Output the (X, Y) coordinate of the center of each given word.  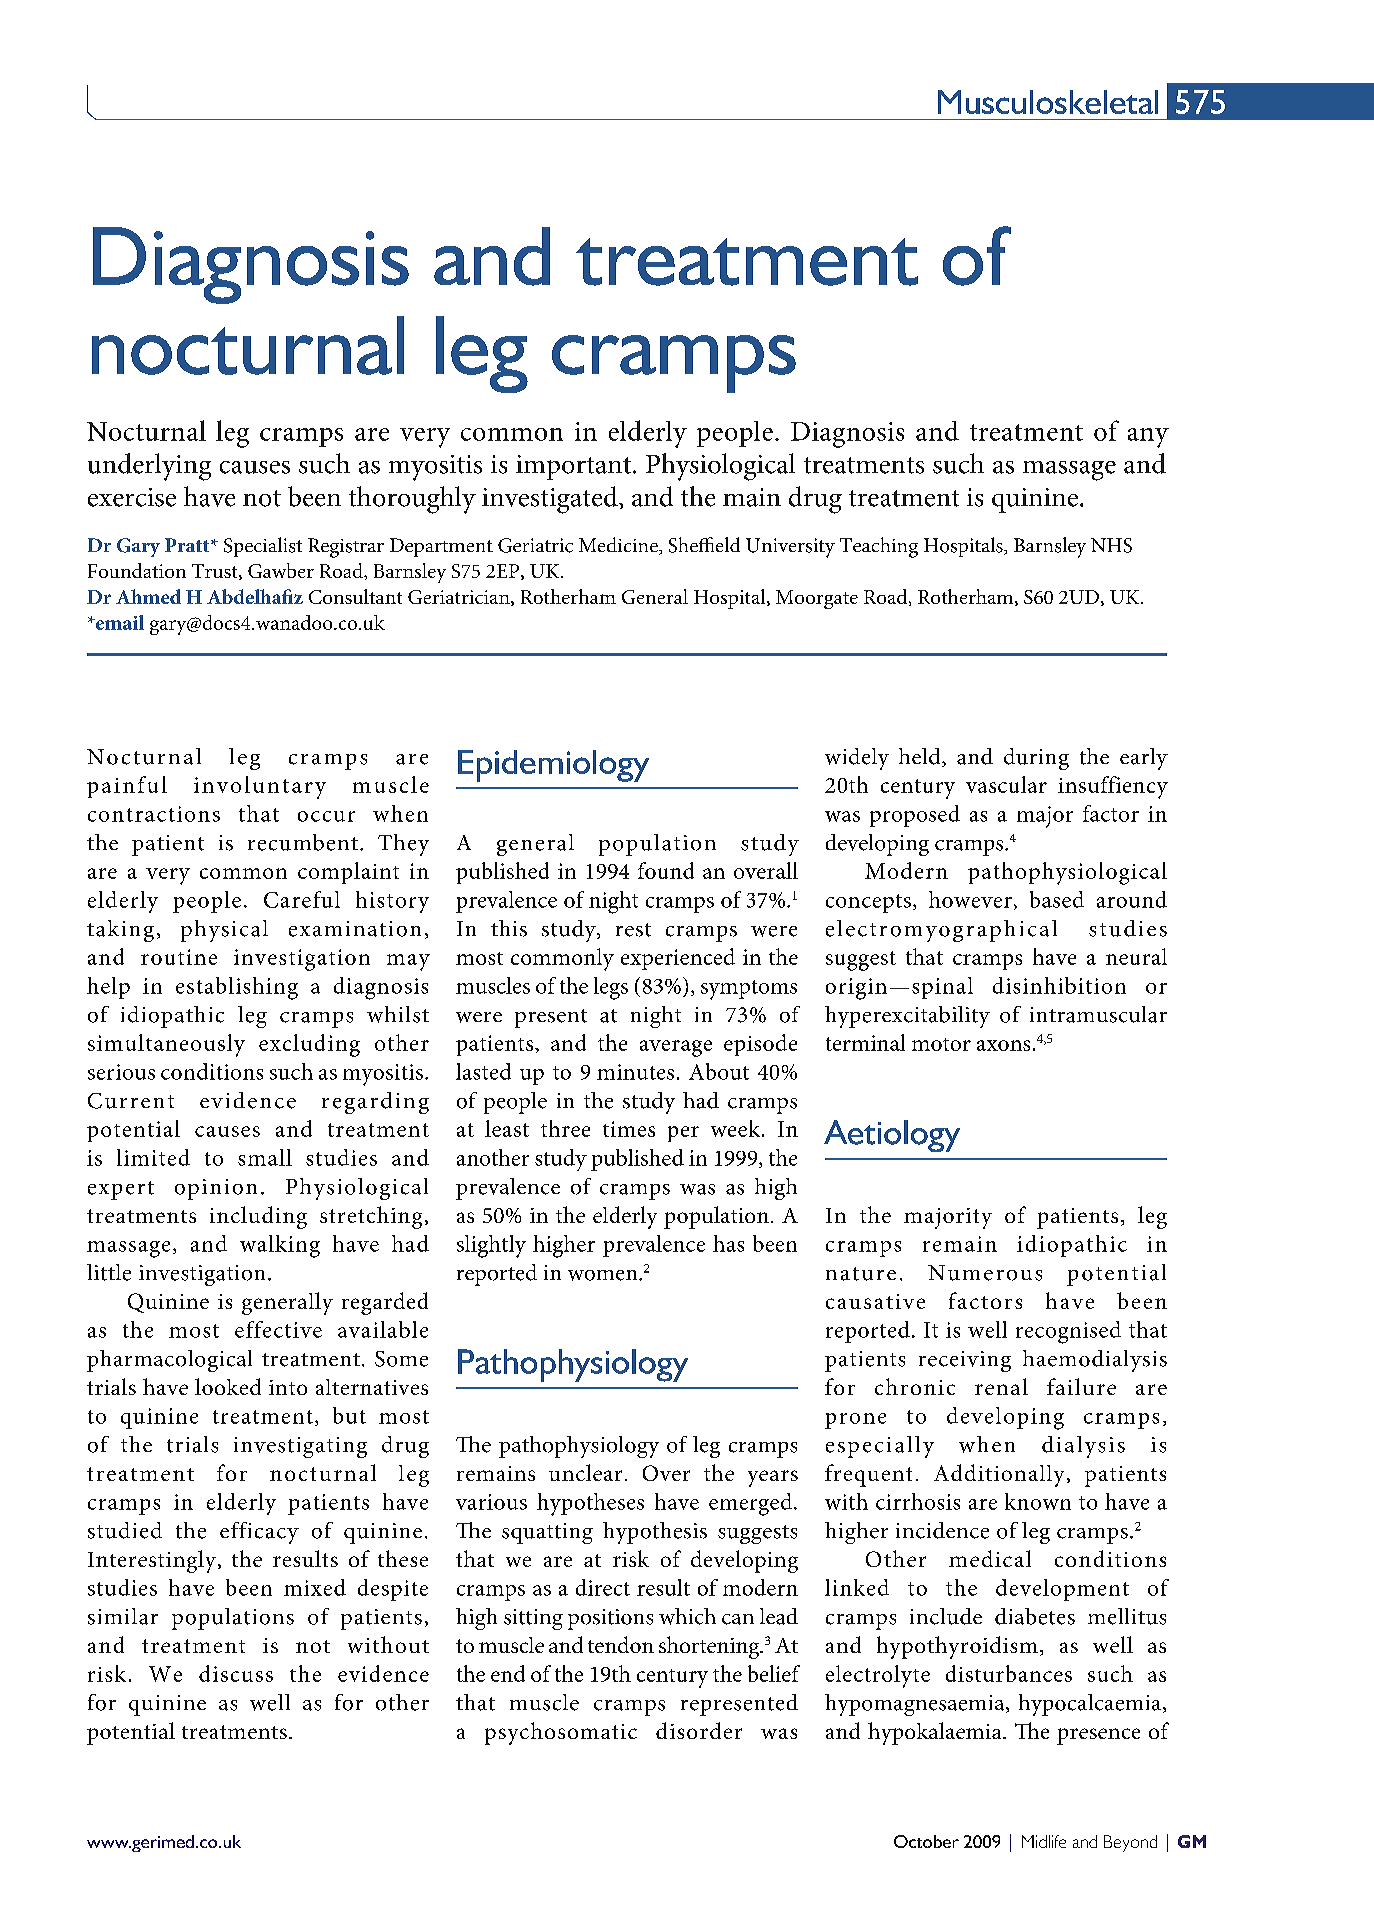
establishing (237, 988)
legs (611, 988)
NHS (1111, 545)
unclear (585, 1472)
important (575, 467)
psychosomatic (561, 1733)
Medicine (619, 546)
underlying (149, 467)
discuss (236, 1673)
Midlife (1044, 1841)
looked (228, 1386)
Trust (216, 572)
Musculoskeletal (1048, 102)
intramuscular (1098, 1014)
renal (1001, 1386)
